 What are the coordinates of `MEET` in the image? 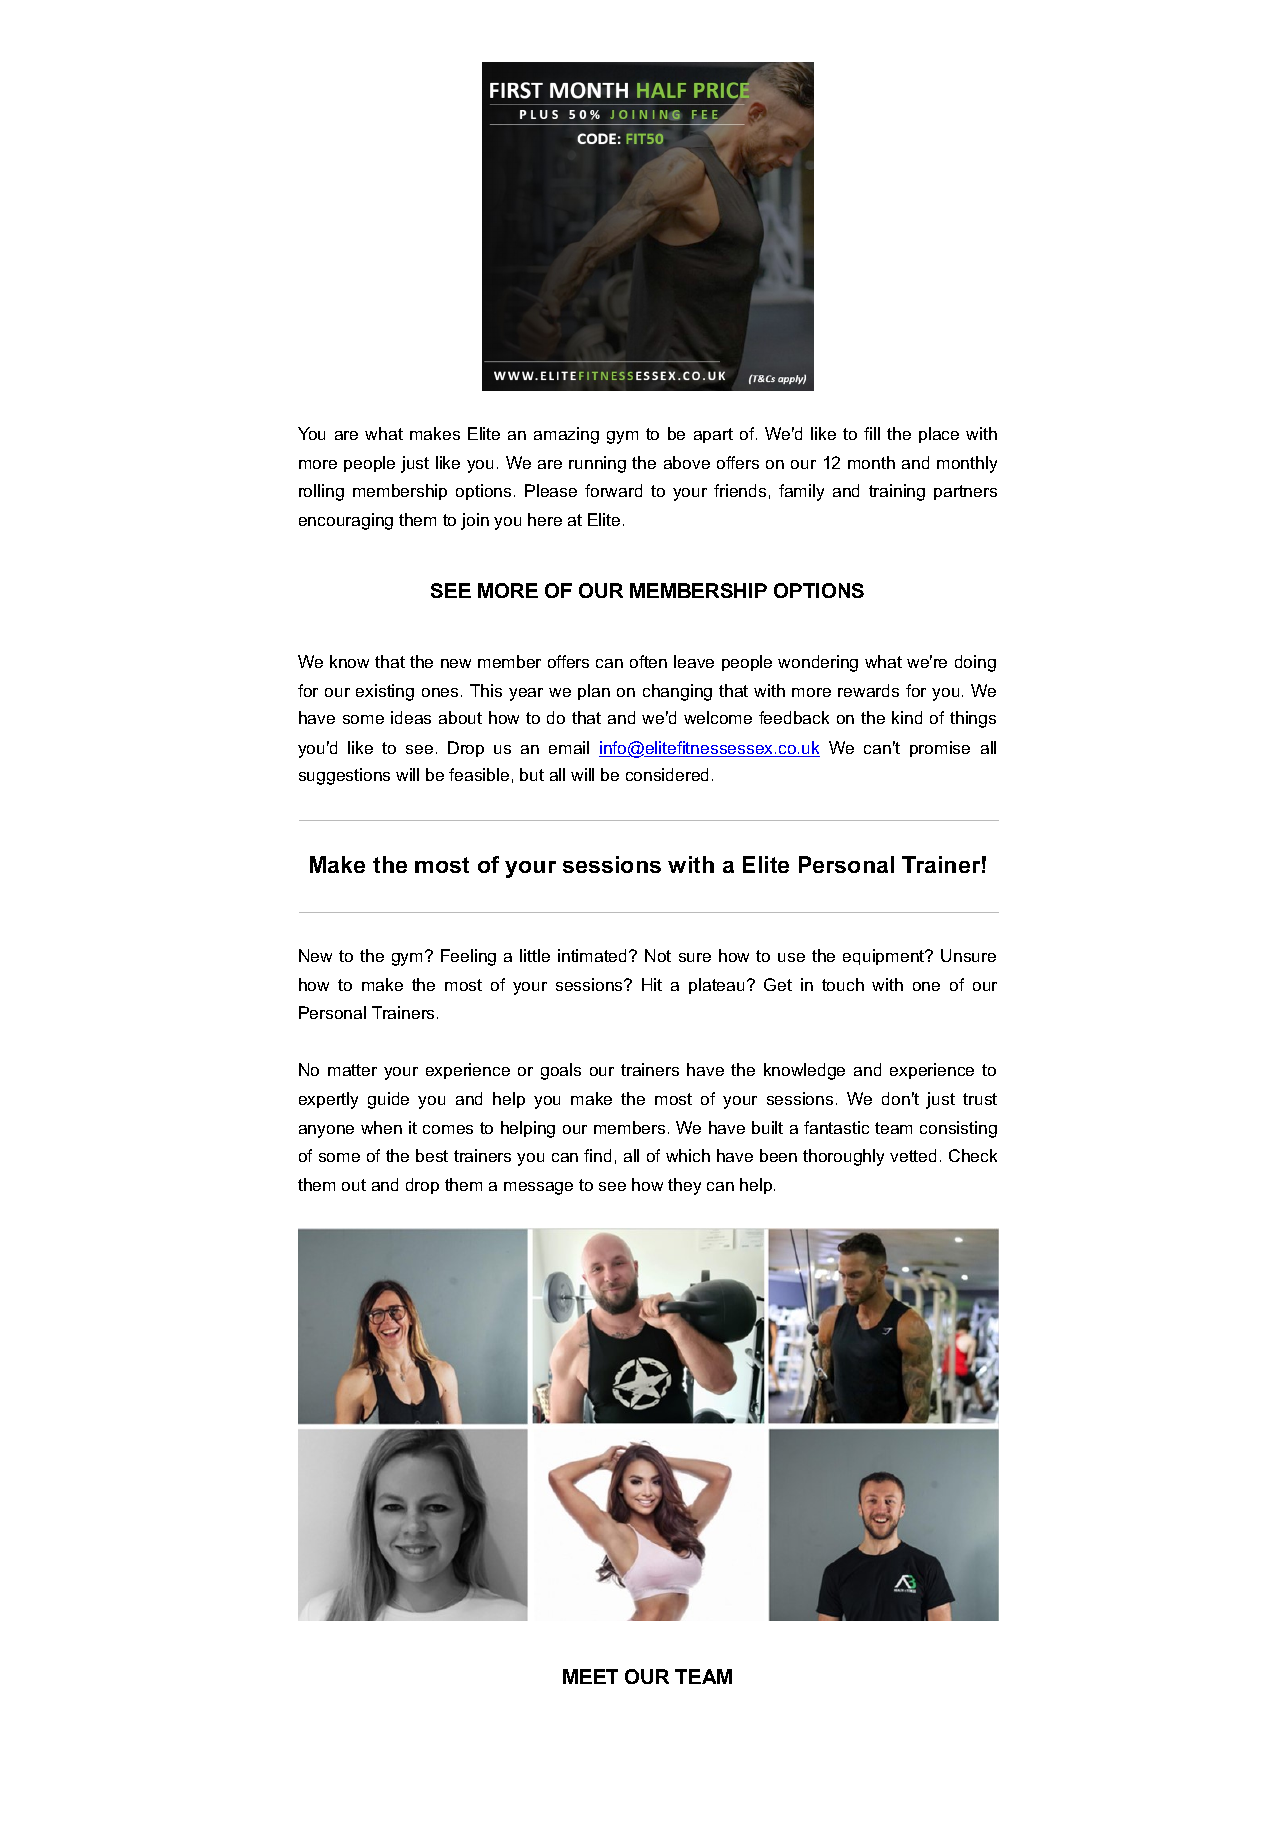 It's located at (590, 1676).
